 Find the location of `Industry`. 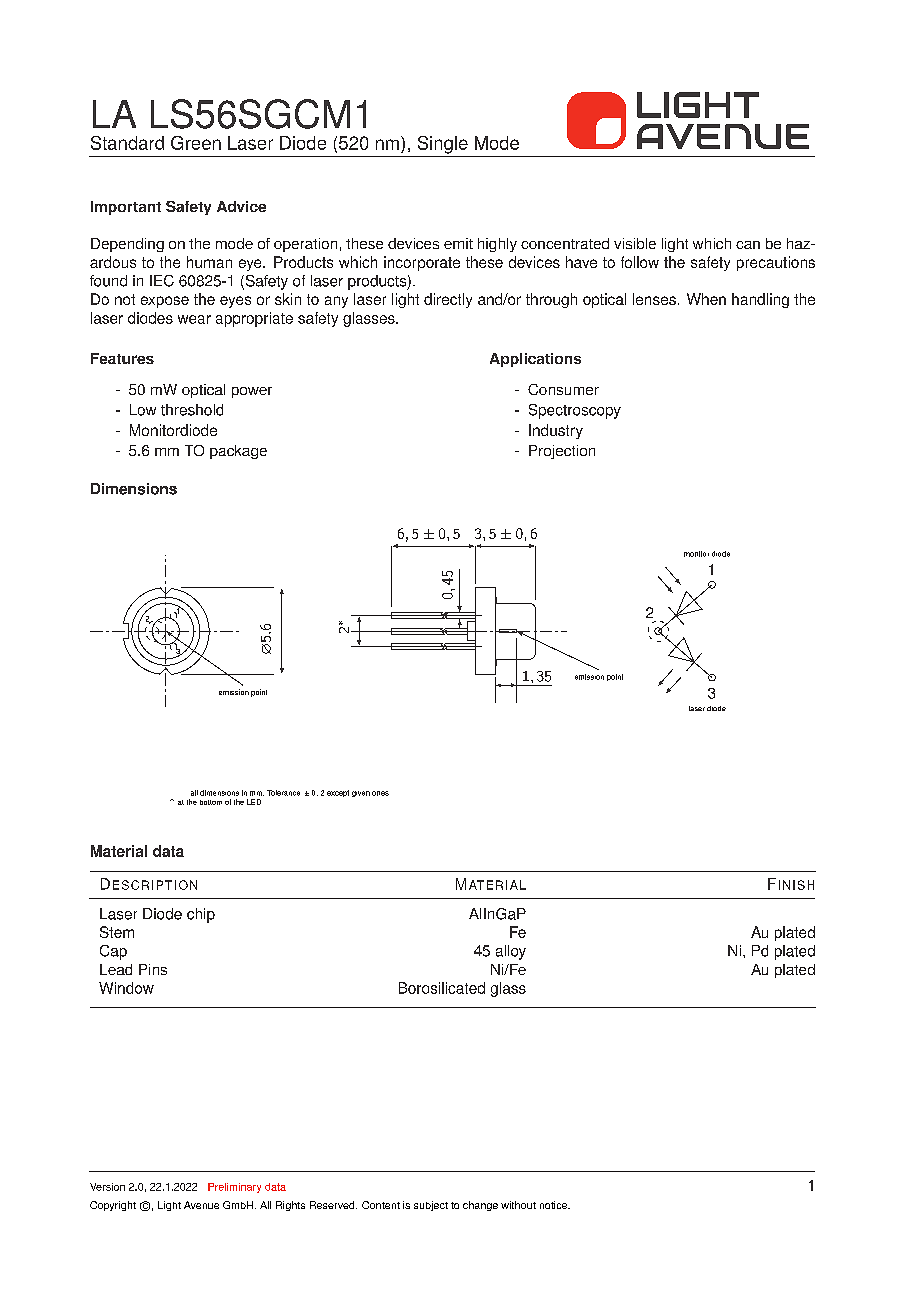

Industry is located at coordinates (556, 431).
